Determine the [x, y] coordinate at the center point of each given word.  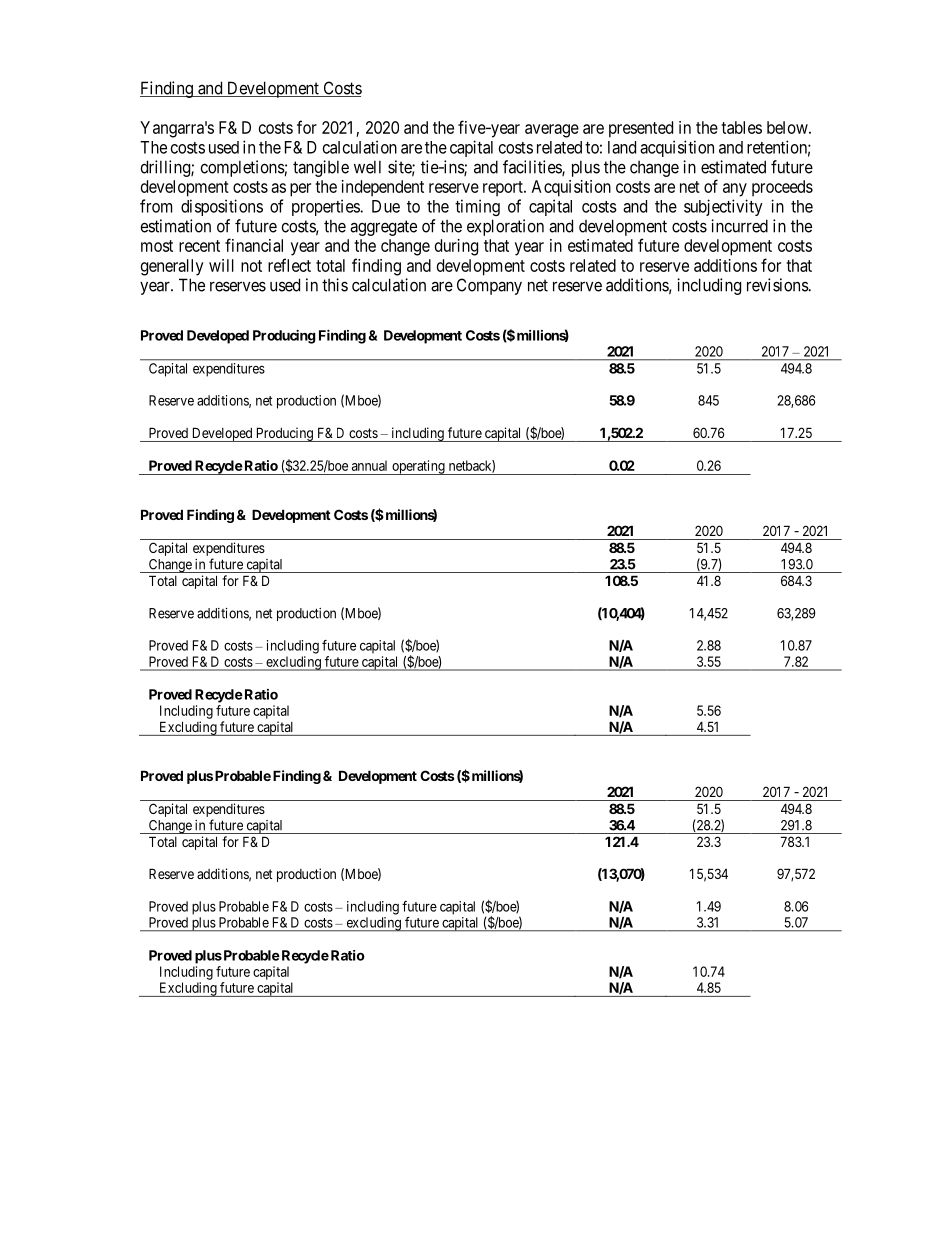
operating [418, 467]
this [335, 285]
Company [489, 286]
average [552, 131]
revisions [778, 285]
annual [369, 465]
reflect [289, 265]
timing [477, 207]
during [456, 247]
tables [741, 127]
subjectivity [723, 207]
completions [243, 168]
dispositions [222, 207]
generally [172, 267]
